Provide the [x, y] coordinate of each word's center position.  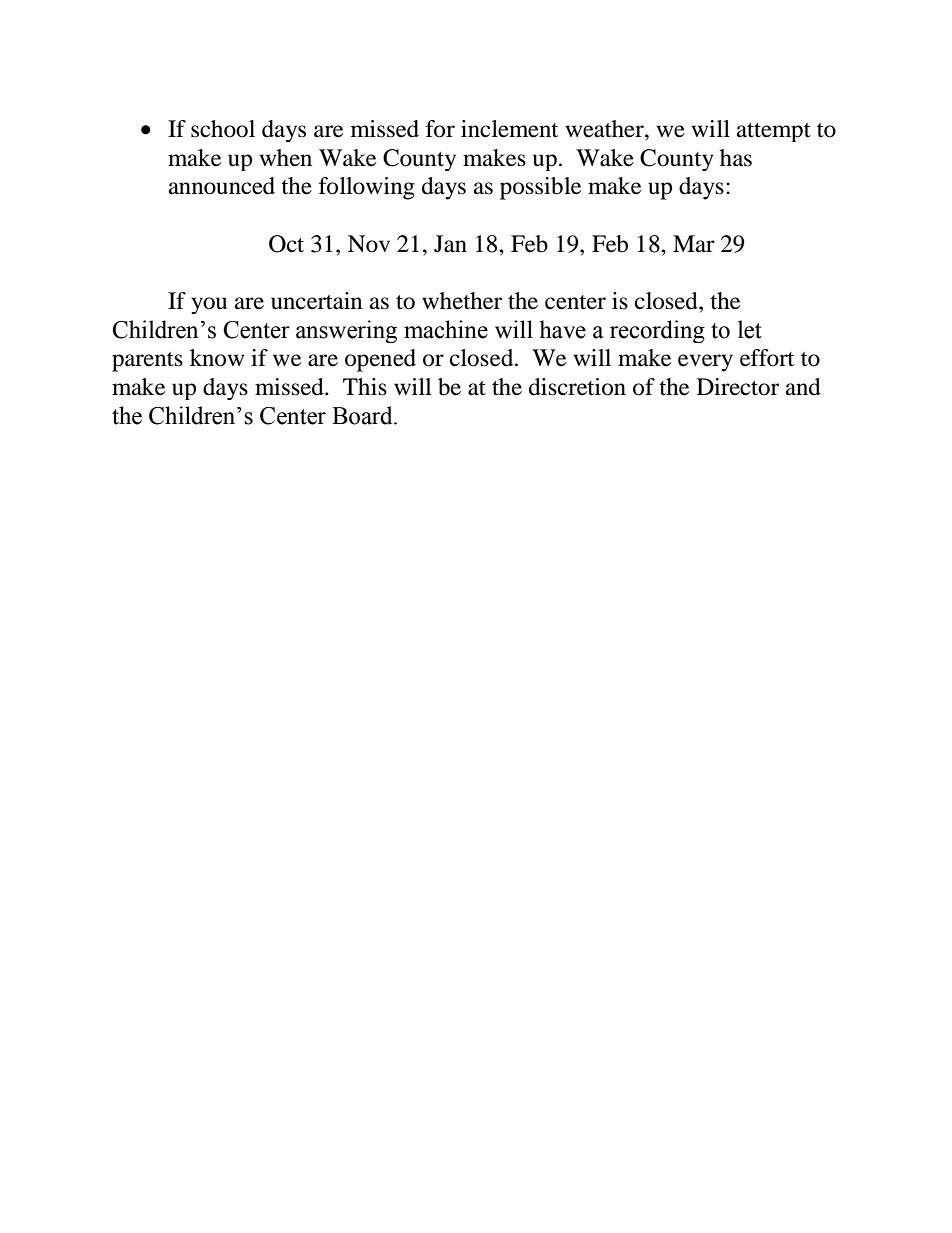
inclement [509, 129]
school [223, 129]
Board [363, 415]
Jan [450, 244]
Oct [286, 244]
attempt [774, 132]
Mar [694, 244]
